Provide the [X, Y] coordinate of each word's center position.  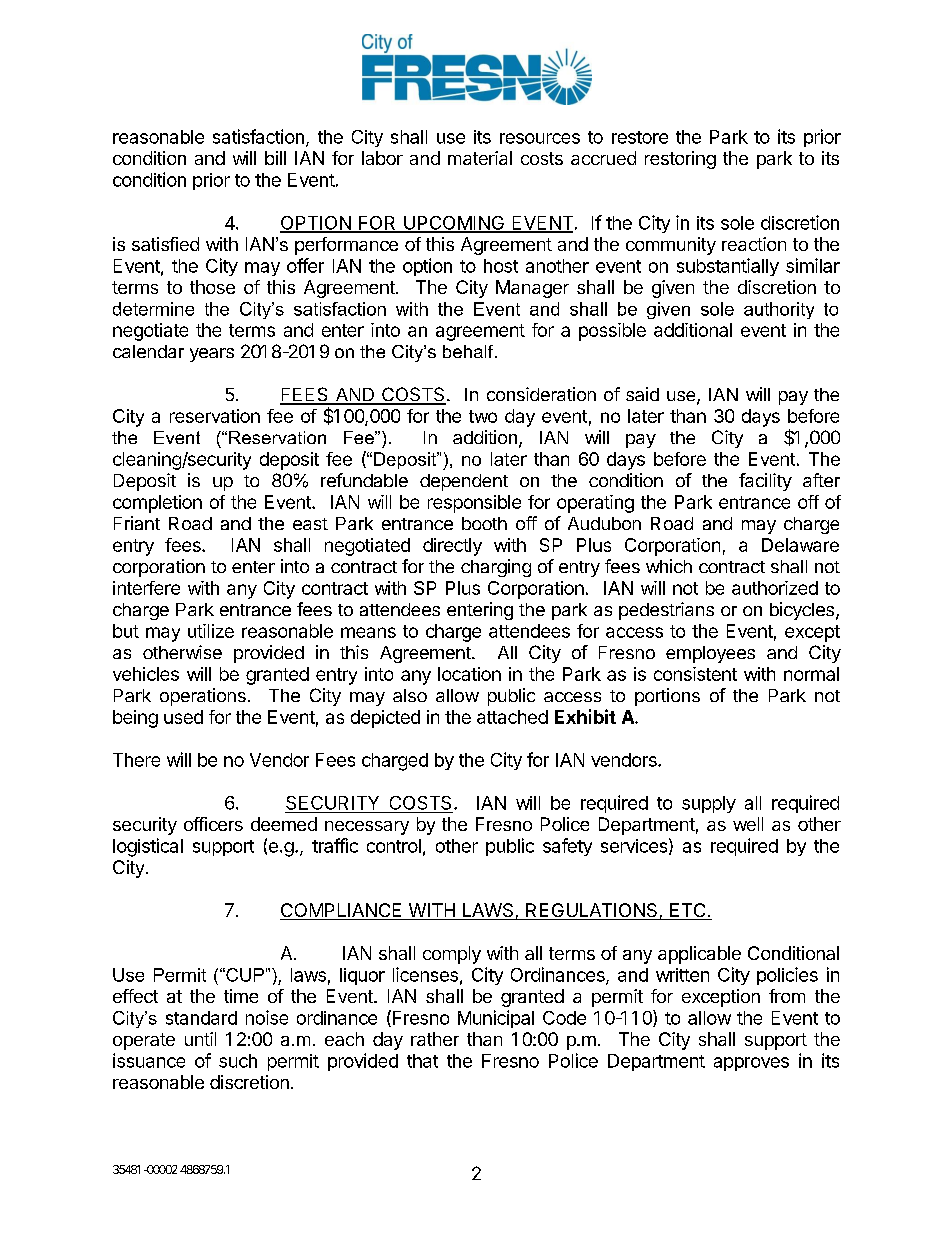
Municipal [496, 1019]
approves [751, 1064]
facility [765, 482]
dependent [464, 482]
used [183, 717]
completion [157, 504]
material [480, 158]
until [200, 1039]
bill [275, 158]
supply [709, 804]
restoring [680, 160]
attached [512, 717]
